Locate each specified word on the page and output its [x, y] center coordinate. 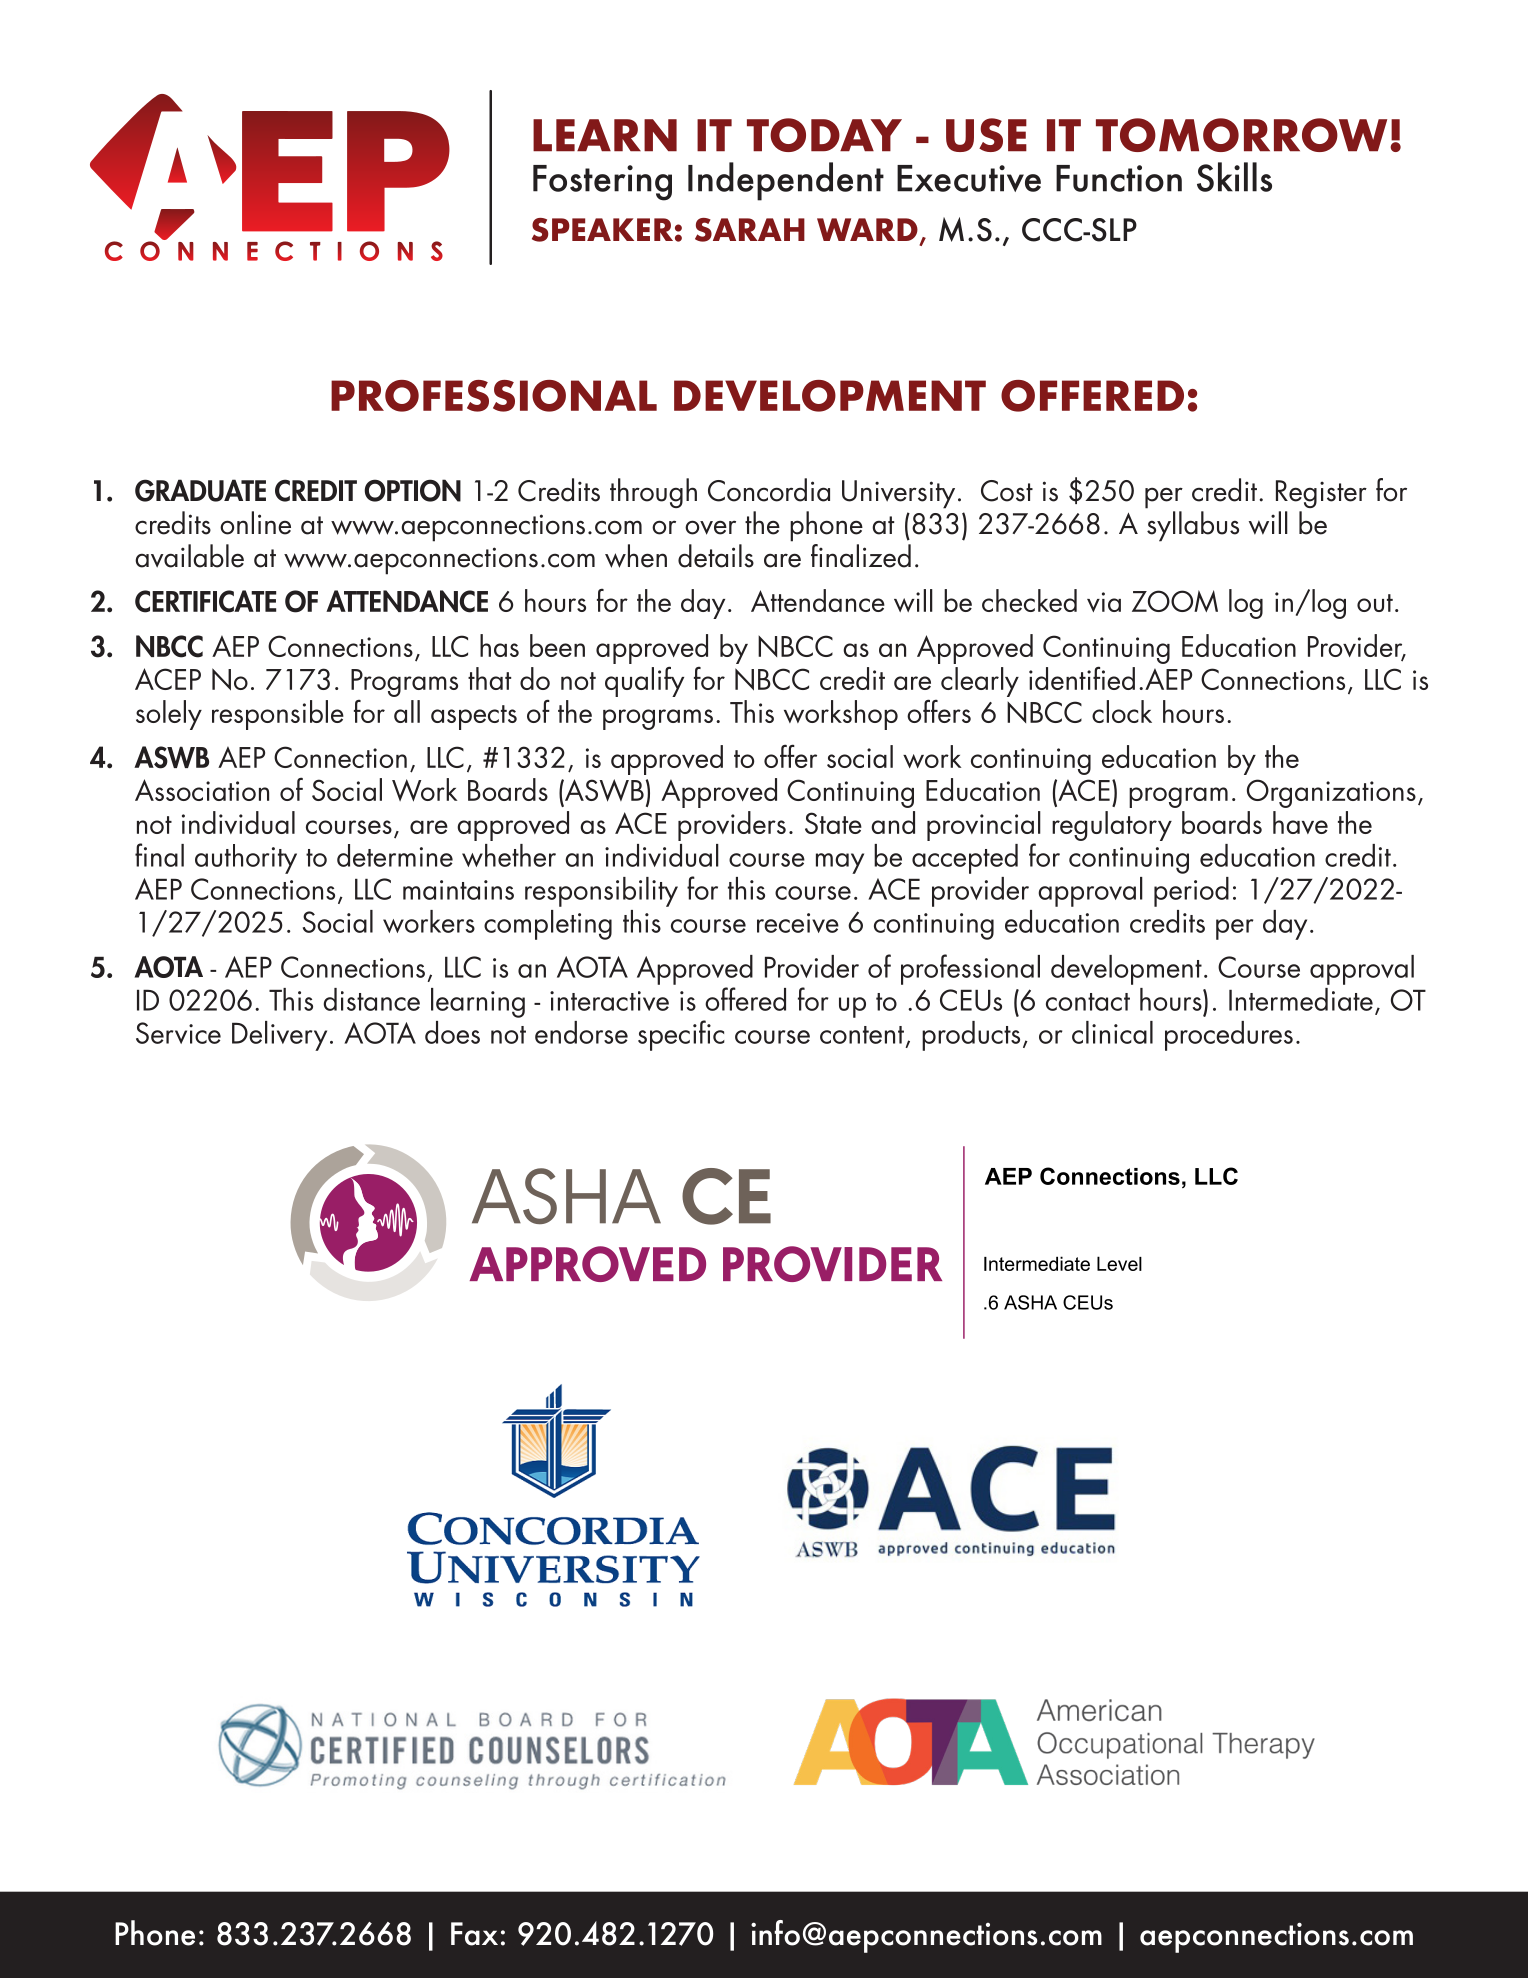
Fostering [602, 183]
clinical [1112, 1032]
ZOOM [1175, 601]
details [716, 556]
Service [178, 1033]
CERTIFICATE [205, 601]
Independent [786, 181]
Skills [1234, 177]
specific [681, 1035]
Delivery [279, 1036]
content [862, 1035]
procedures [1229, 1036]
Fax [474, 1934]
